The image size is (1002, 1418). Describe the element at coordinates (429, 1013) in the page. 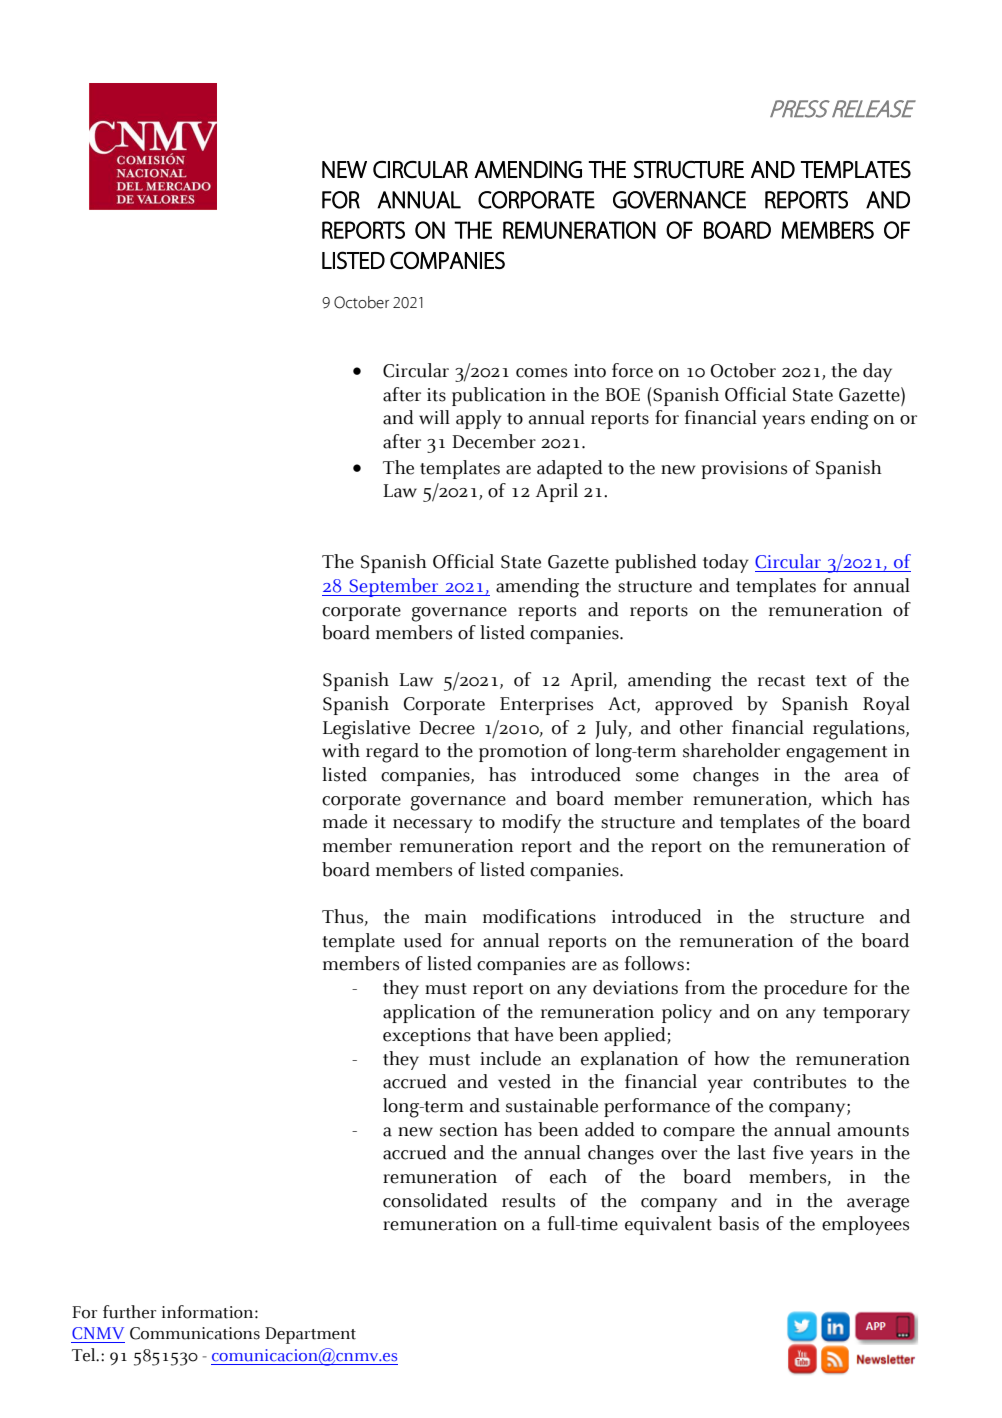

I see `application` at that location.
